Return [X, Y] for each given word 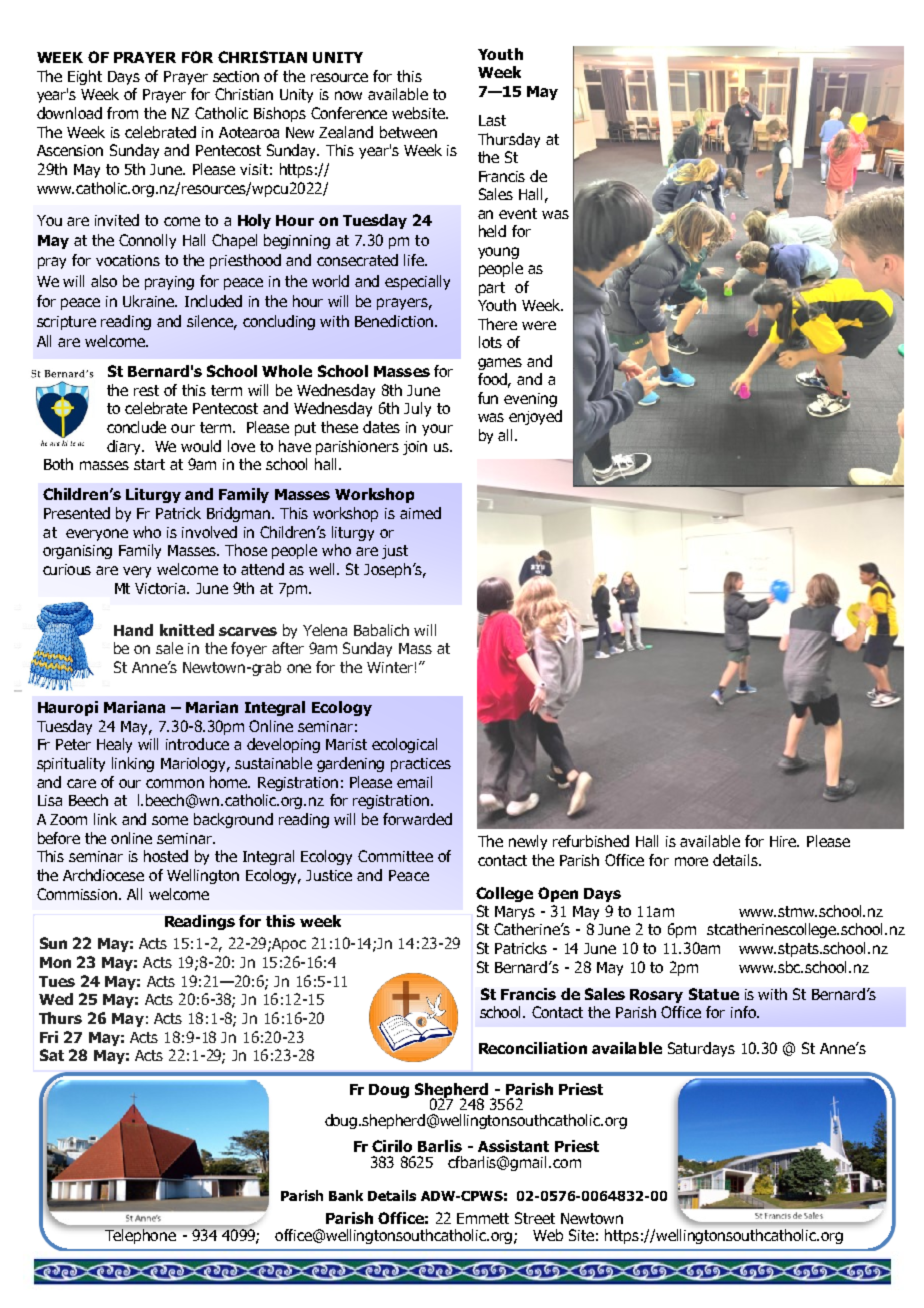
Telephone [140, 1236]
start [149, 464]
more [691, 861]
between [408, 132]
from [122, 113]
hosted [166, 856]
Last [492, 120]
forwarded [417, 819]
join [415, 448]
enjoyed [535, 417]
